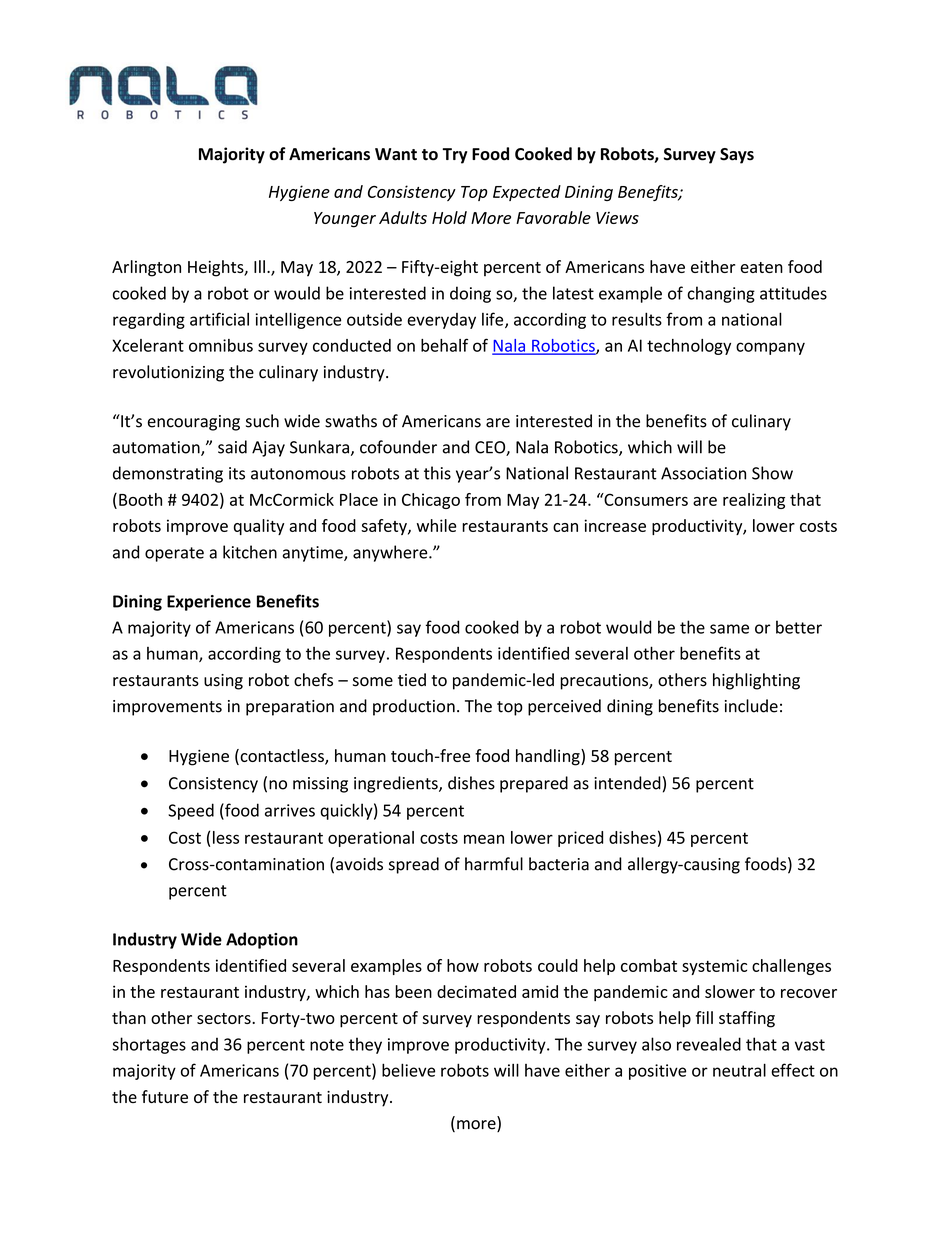 The height and width of the screenshot is (1233, 952). What do you see at coordinates (449, 217) in the screenshot?
I see `Hold` at bounding box center [449, 217].
